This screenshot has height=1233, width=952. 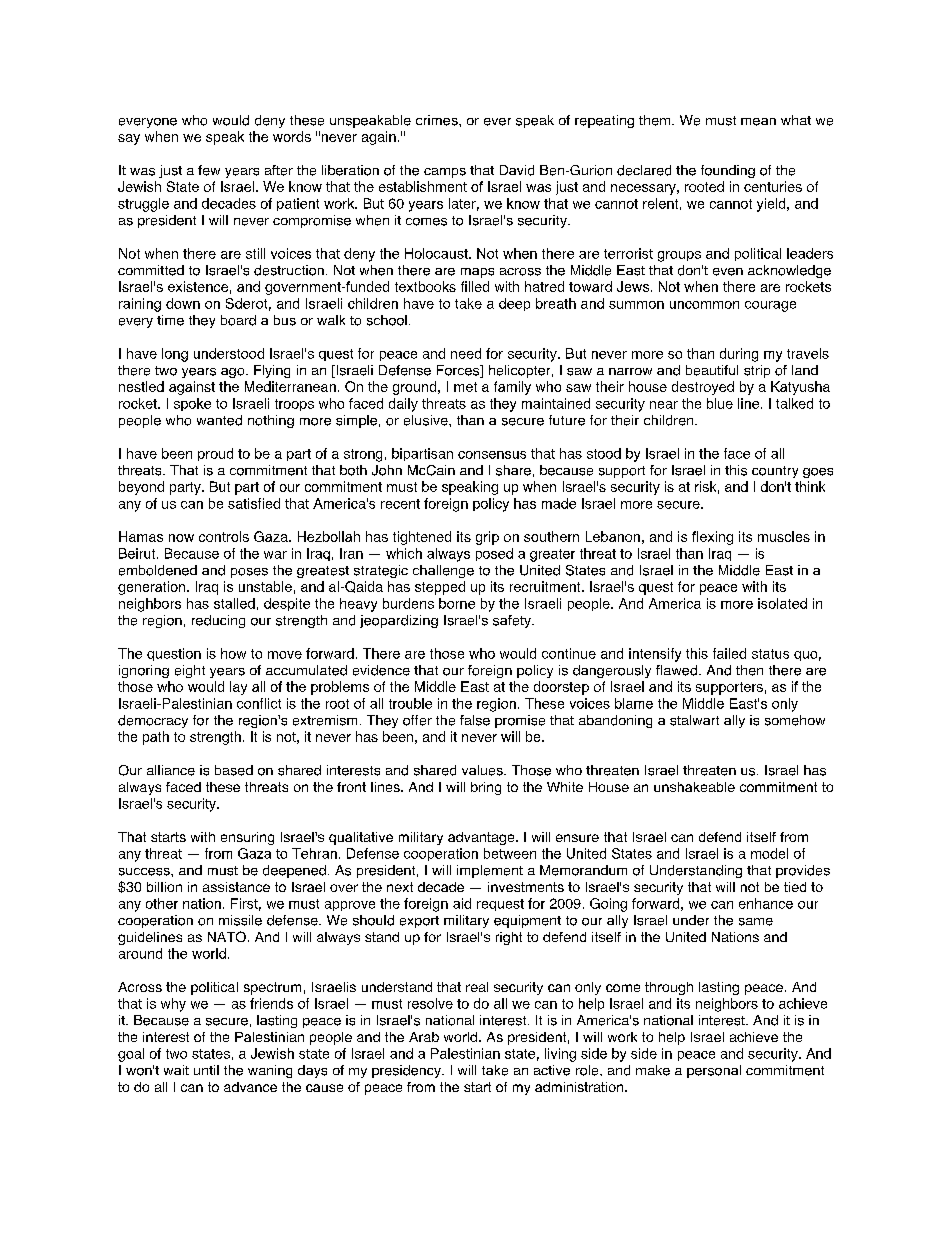 I want to click on founding, so click(x=728, y=171).
